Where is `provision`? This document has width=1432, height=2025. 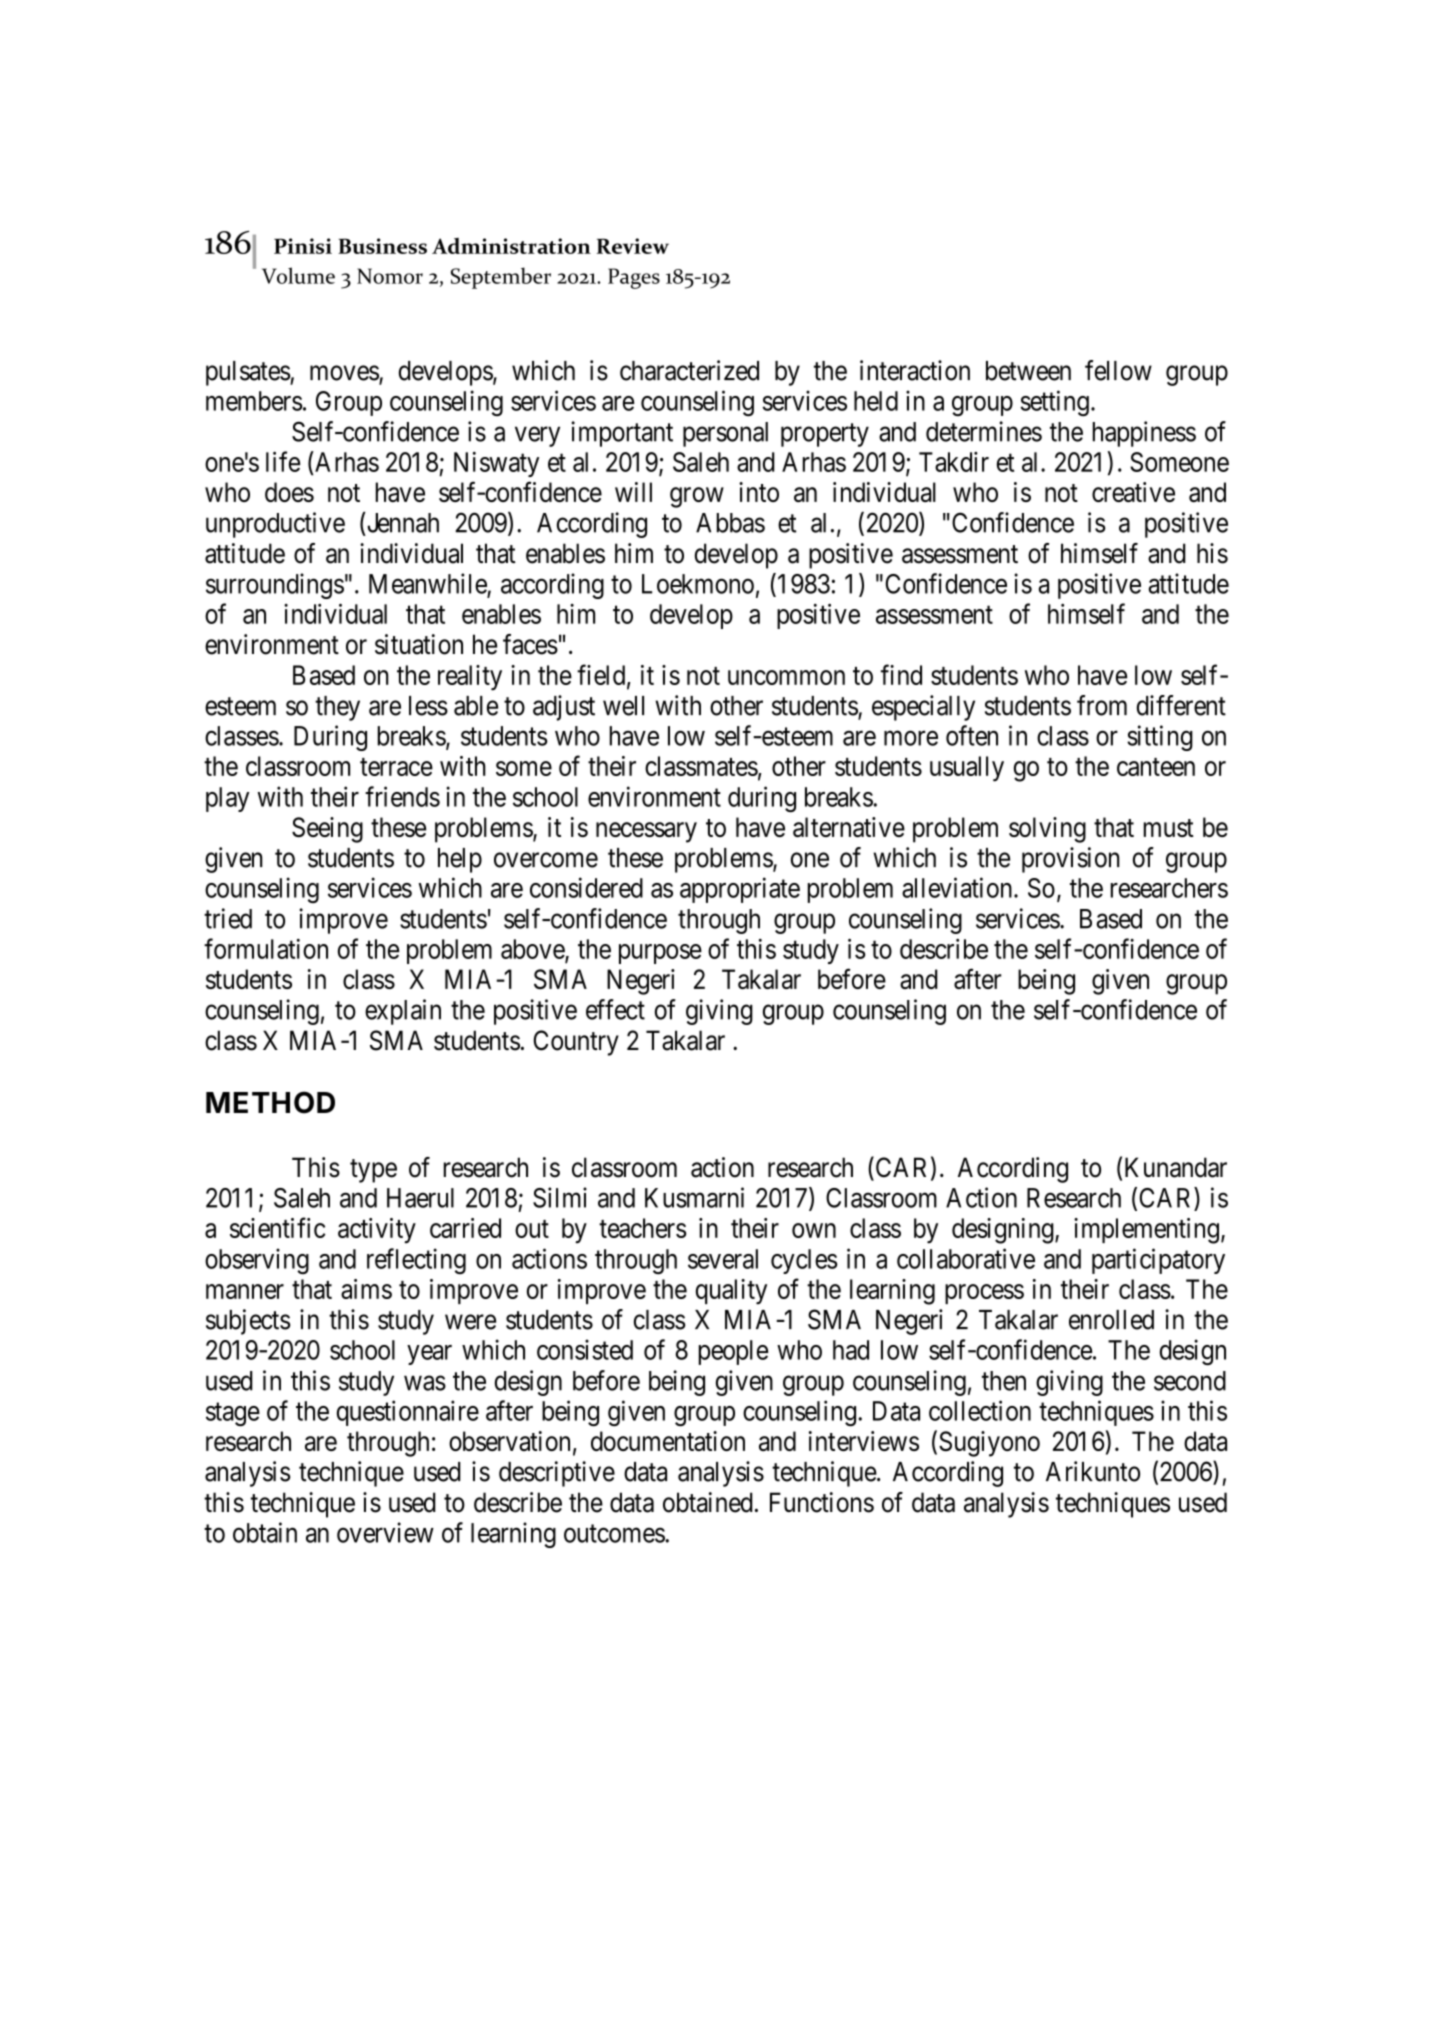 provision is located at coordinates (1071, 860).
